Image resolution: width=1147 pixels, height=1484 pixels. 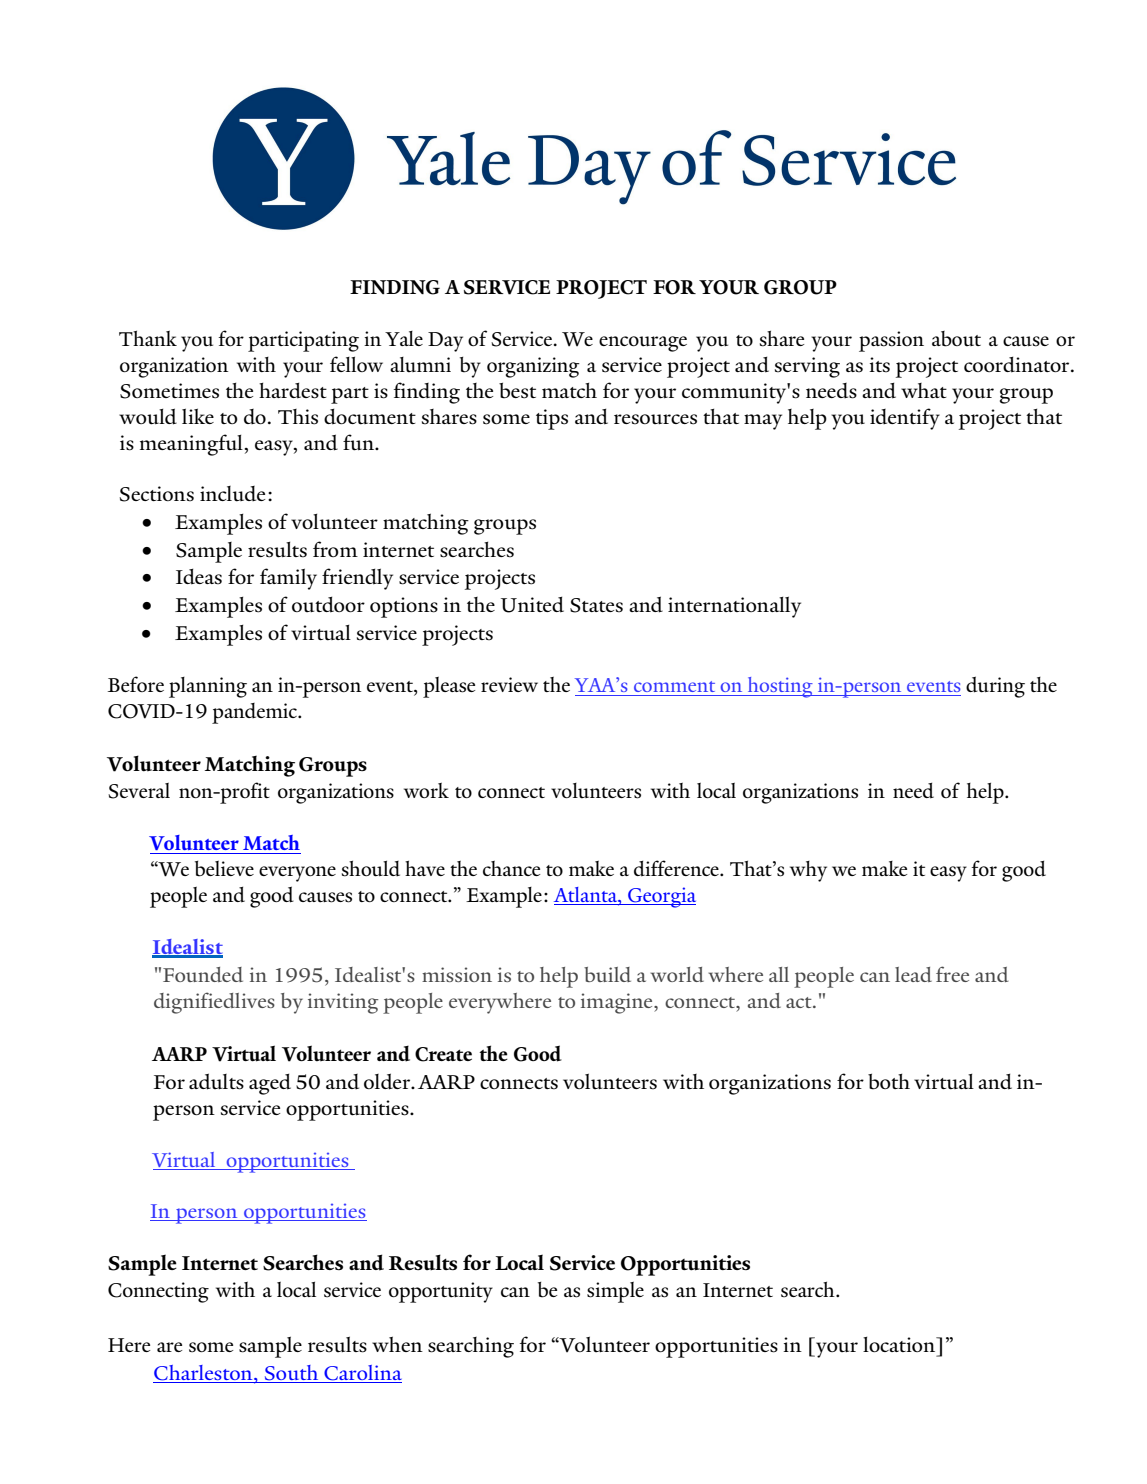 I want to click on Charleston, so click(x=204, y=1373).
